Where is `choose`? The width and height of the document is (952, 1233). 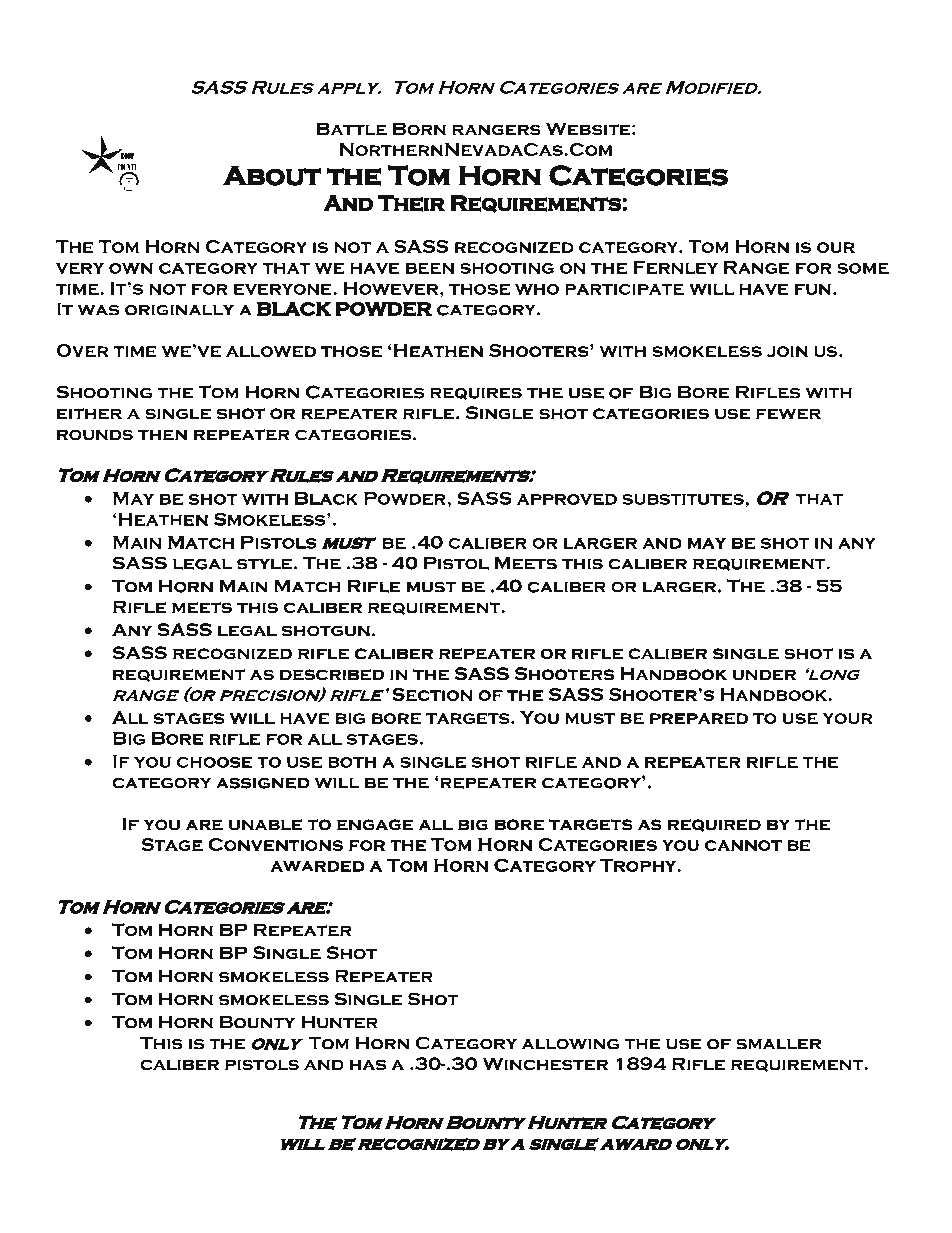 choose is located at coordinates (215, 762).
